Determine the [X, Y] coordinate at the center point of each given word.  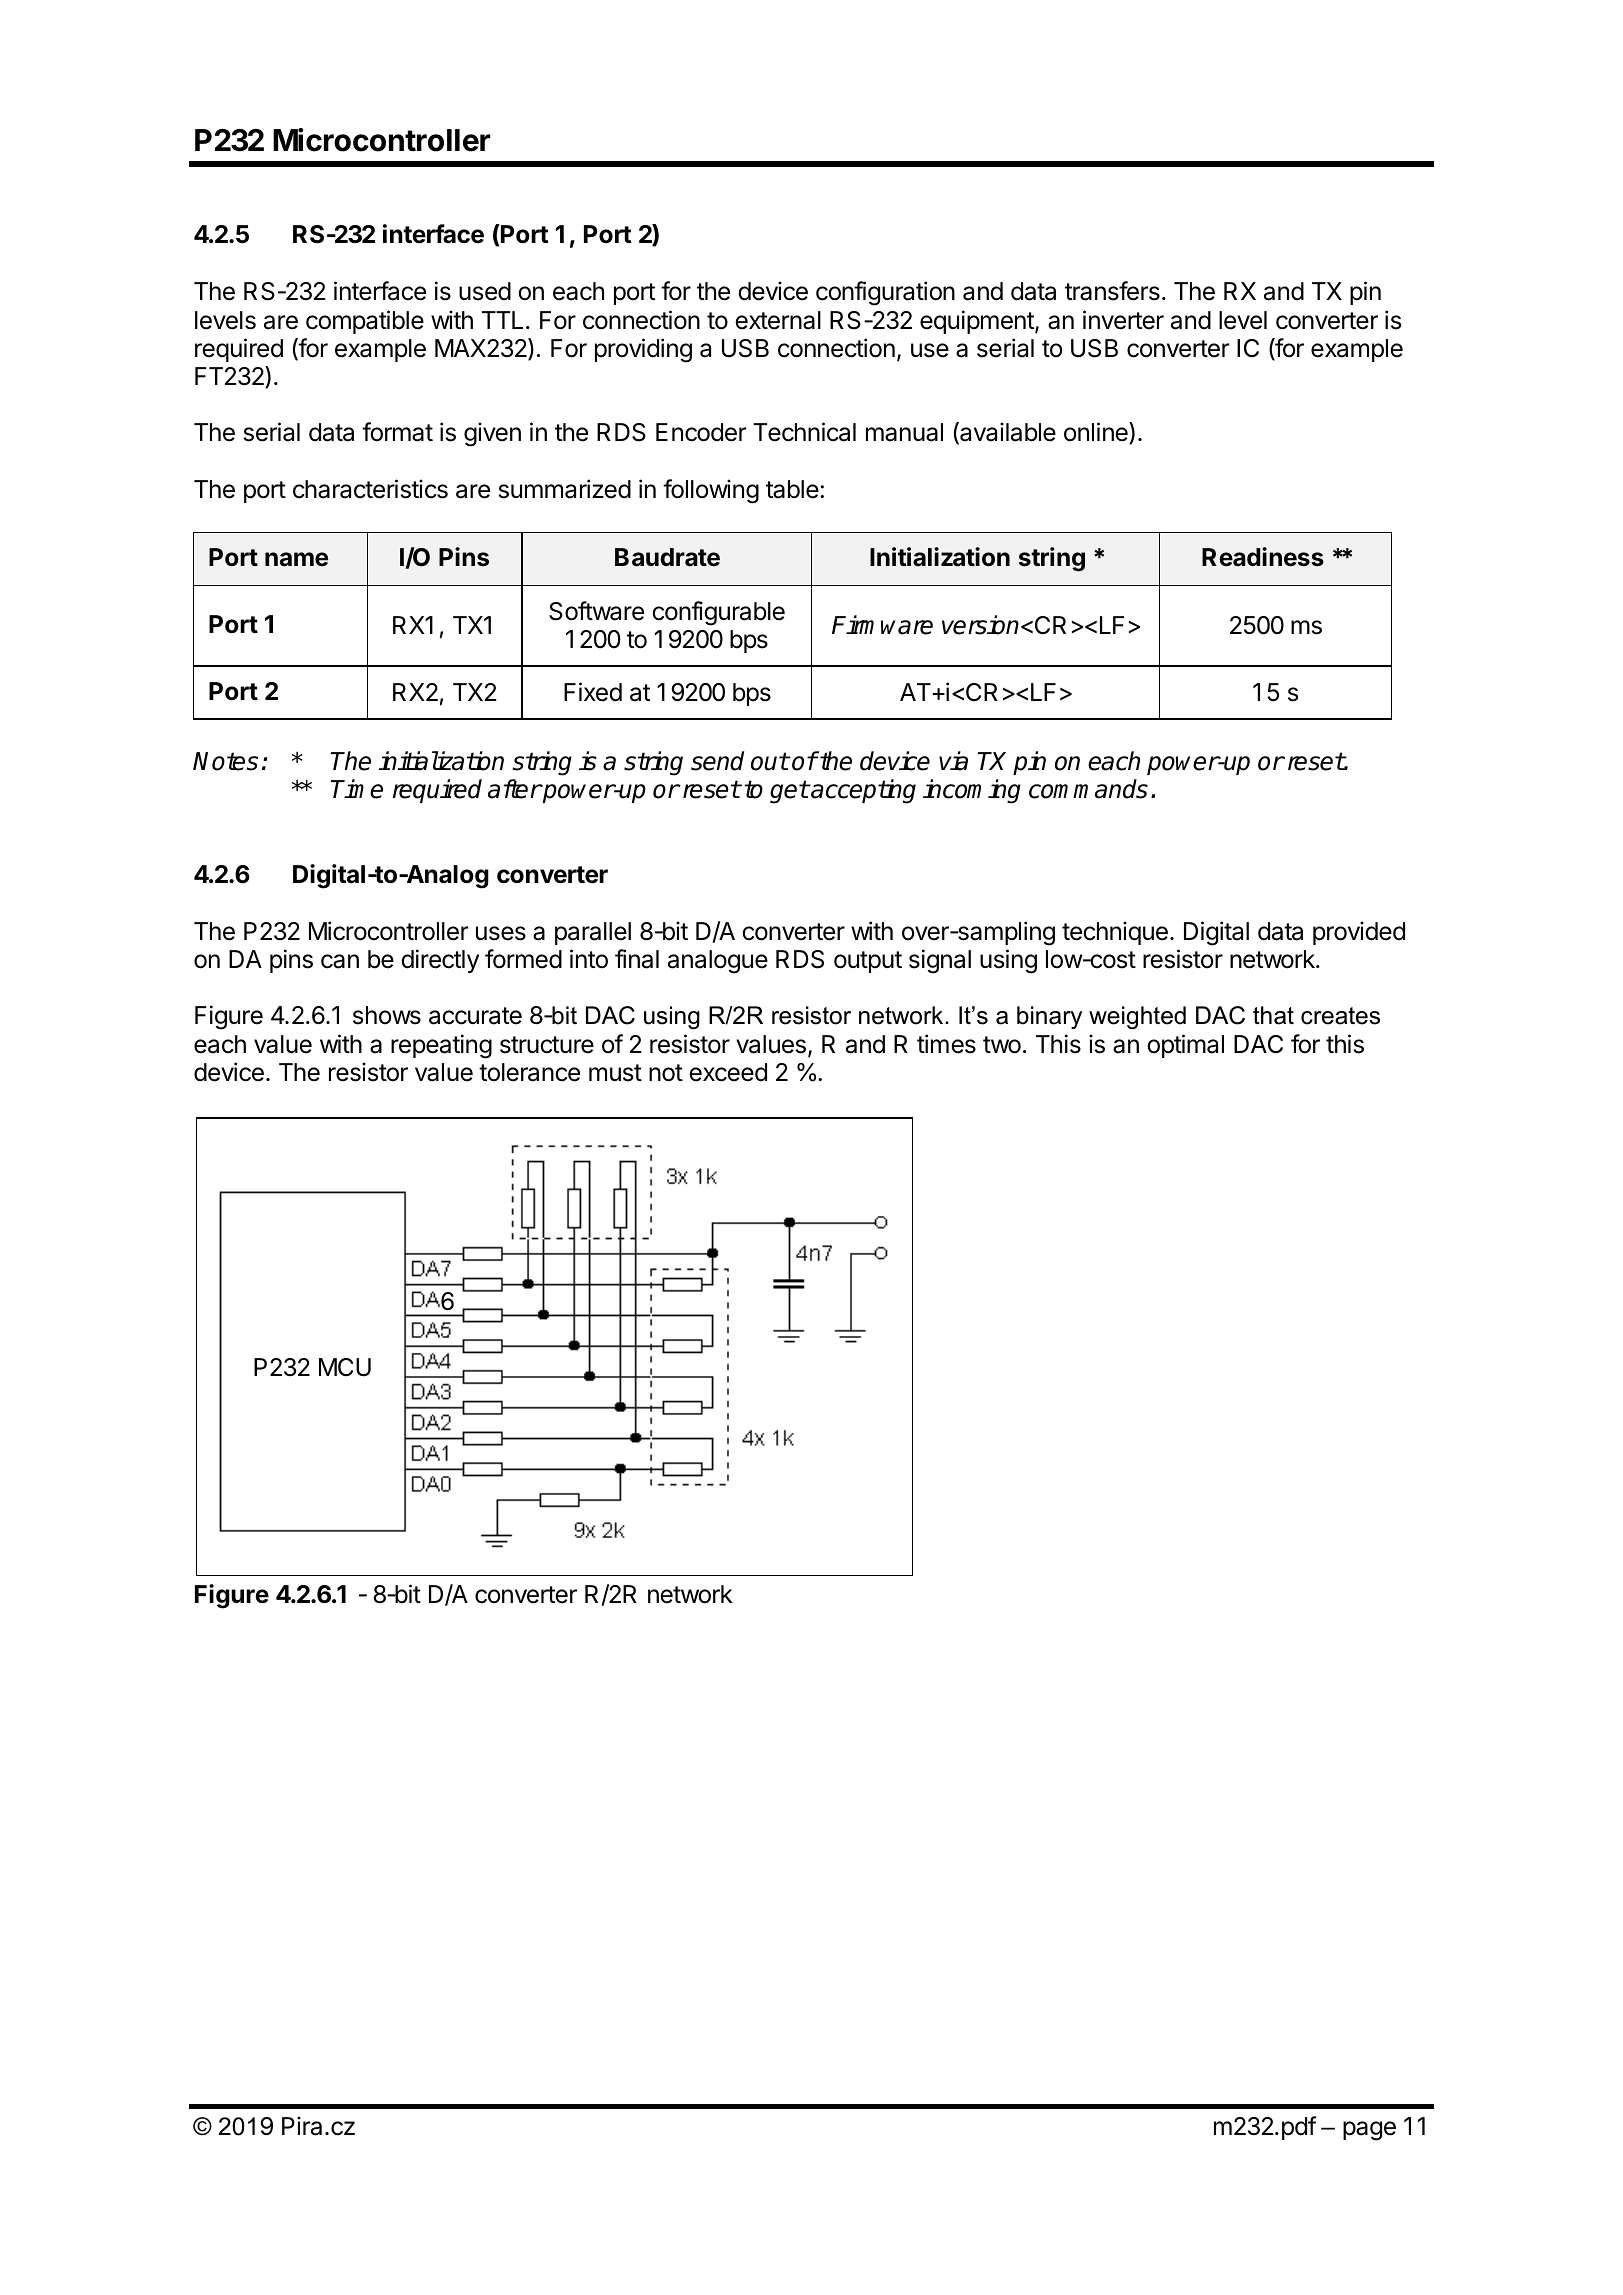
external [778, 320]
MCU [345, 1367]
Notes [225, 761]
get [789, 792]
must [615, 1073]
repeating [441, 1046]
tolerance [529, 1072]
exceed [728, 1072]
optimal [1185, 1046]
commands [1088, 789]
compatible [365, 322]
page [1369, 2131]
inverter [1123, 320]
